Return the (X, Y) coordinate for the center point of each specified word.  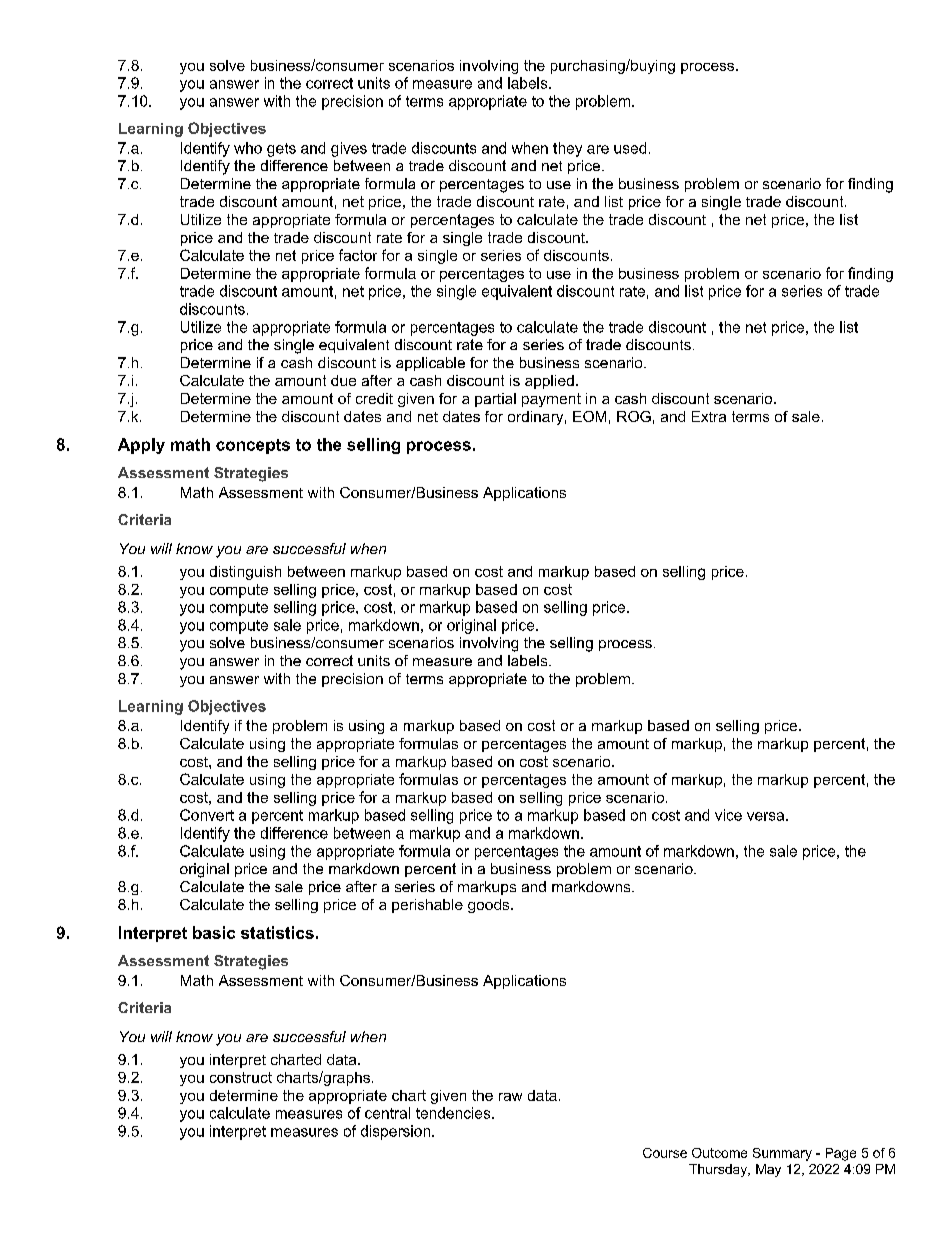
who (248, 148)
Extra (709, 416)
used (630, 148)
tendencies (454, 1113)
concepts (253, 446)
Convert (207, 815)
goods (490, 906)
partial (495, 400)
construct (241, 1077)
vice (728, 815)
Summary (782, 1154)
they (567, 149)
